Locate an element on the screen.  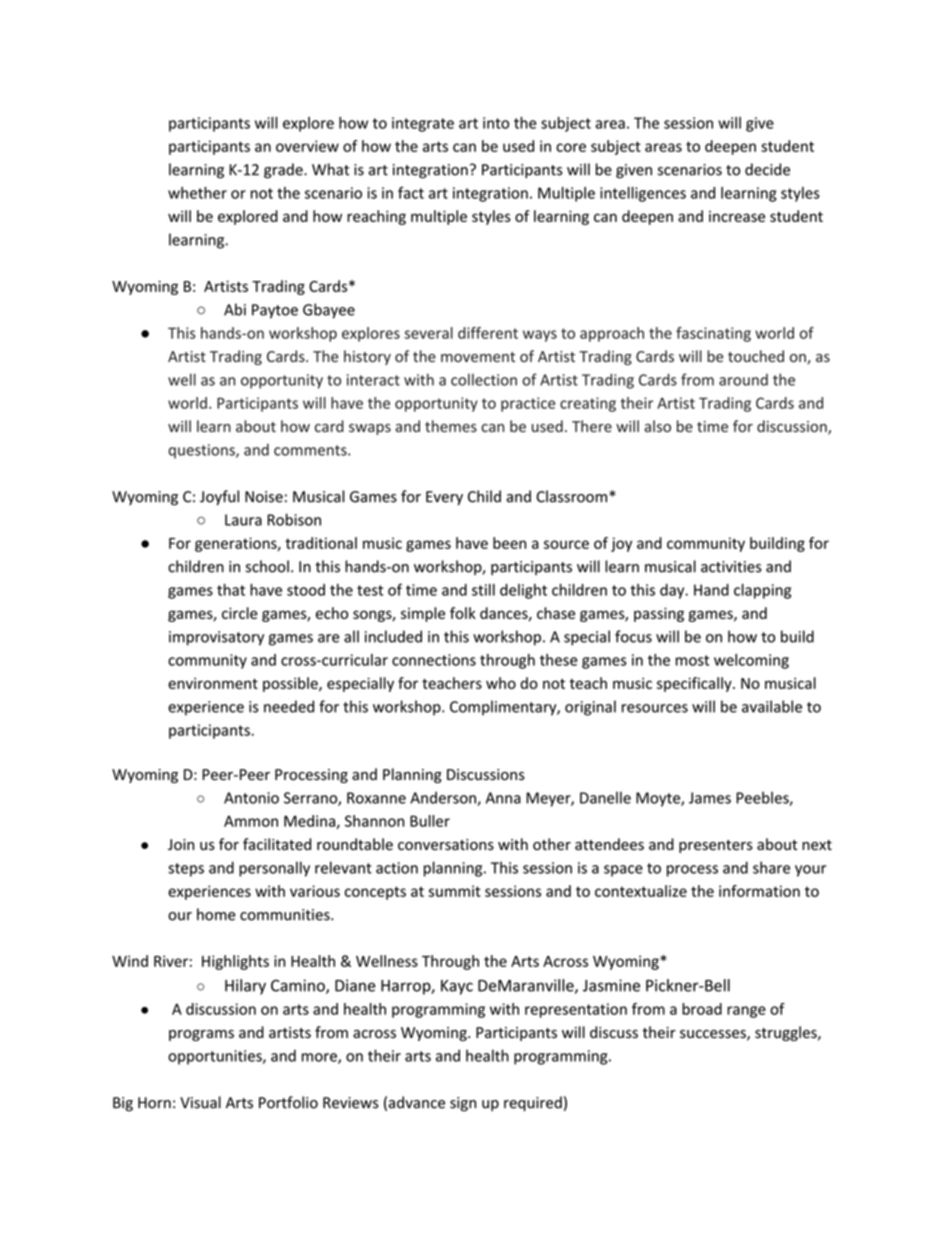
questions is located at coordinates (202, 451).
